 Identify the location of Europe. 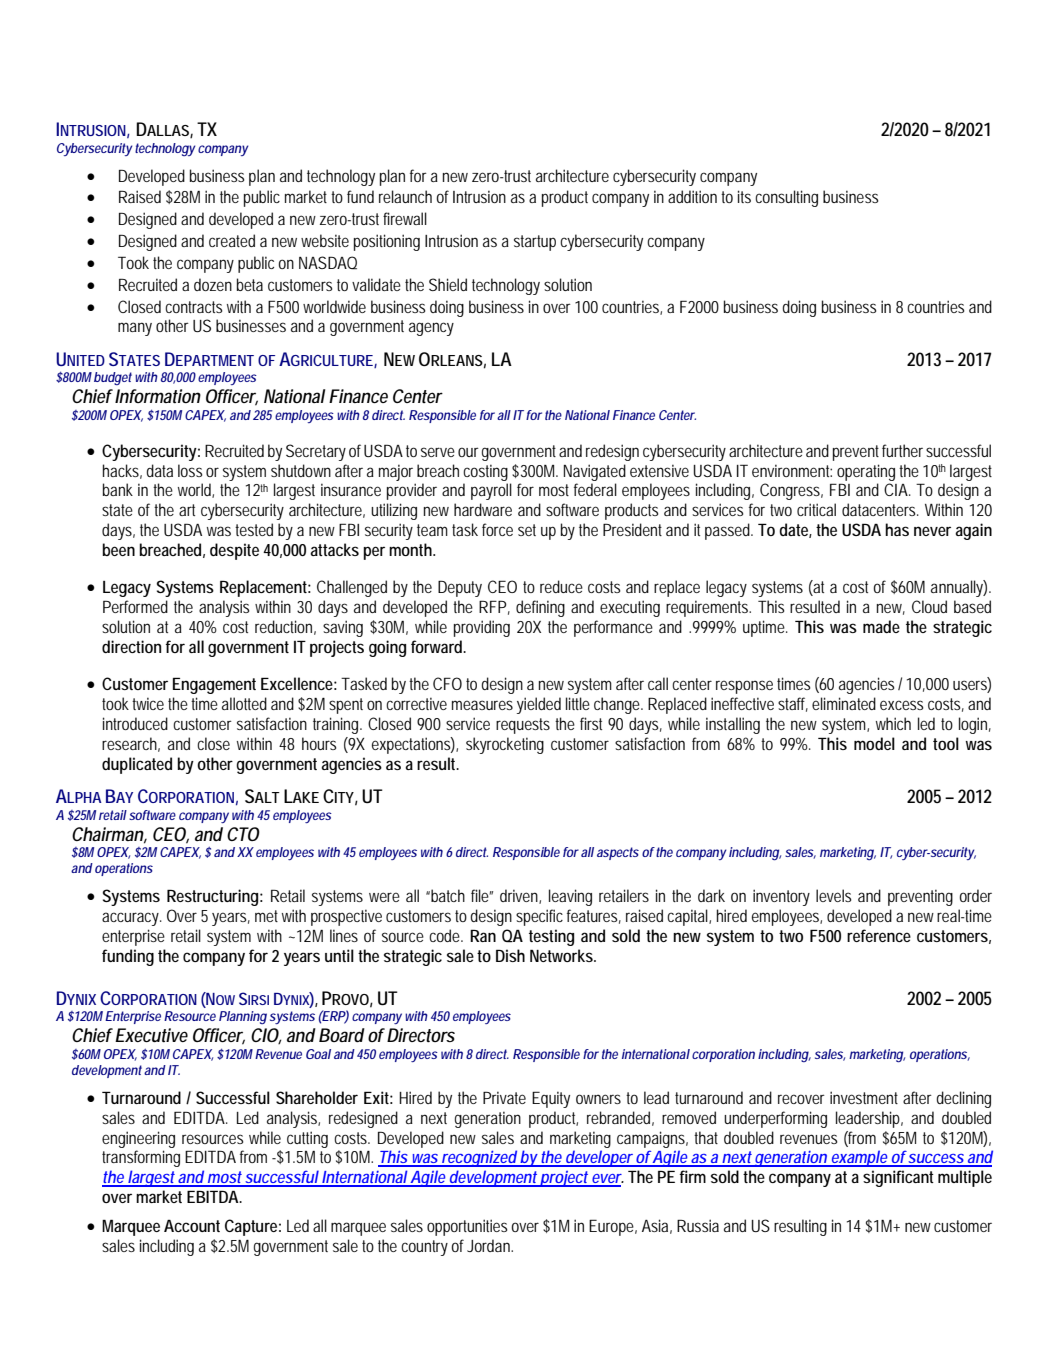
(611, 1227).
